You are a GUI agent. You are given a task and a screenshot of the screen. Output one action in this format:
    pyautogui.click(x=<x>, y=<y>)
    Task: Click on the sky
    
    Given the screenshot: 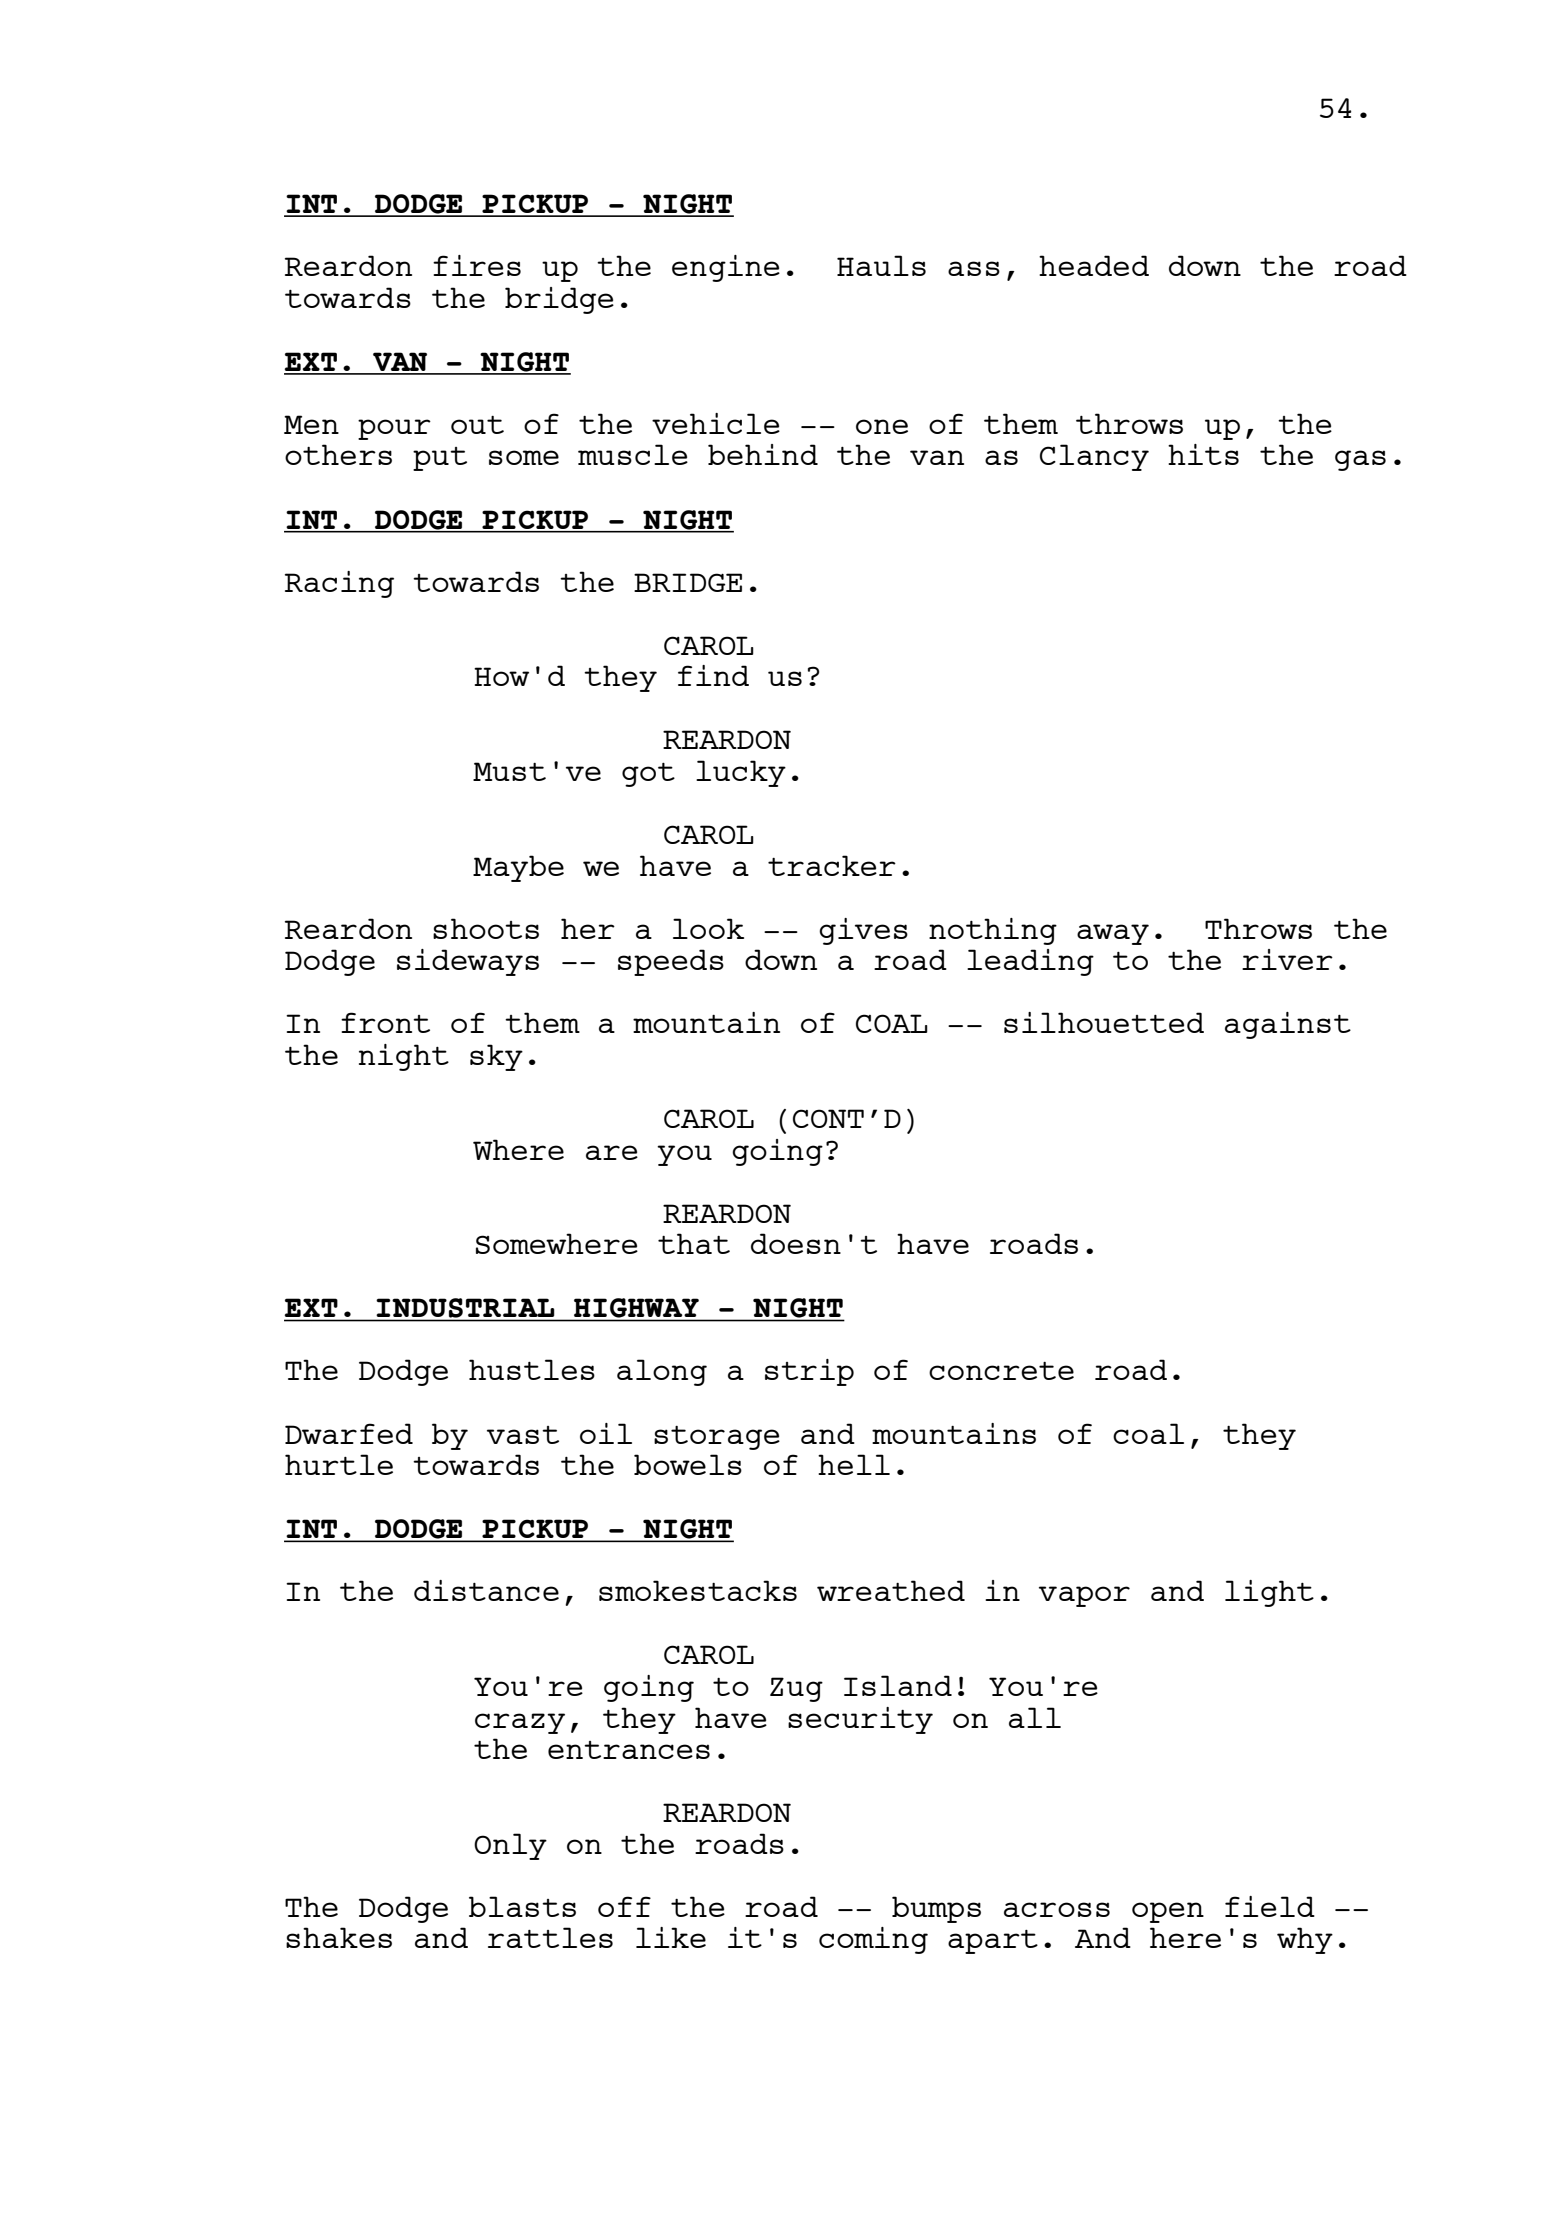 What is the action you would take?
    pyautogui.click(x=496, y=1057)
